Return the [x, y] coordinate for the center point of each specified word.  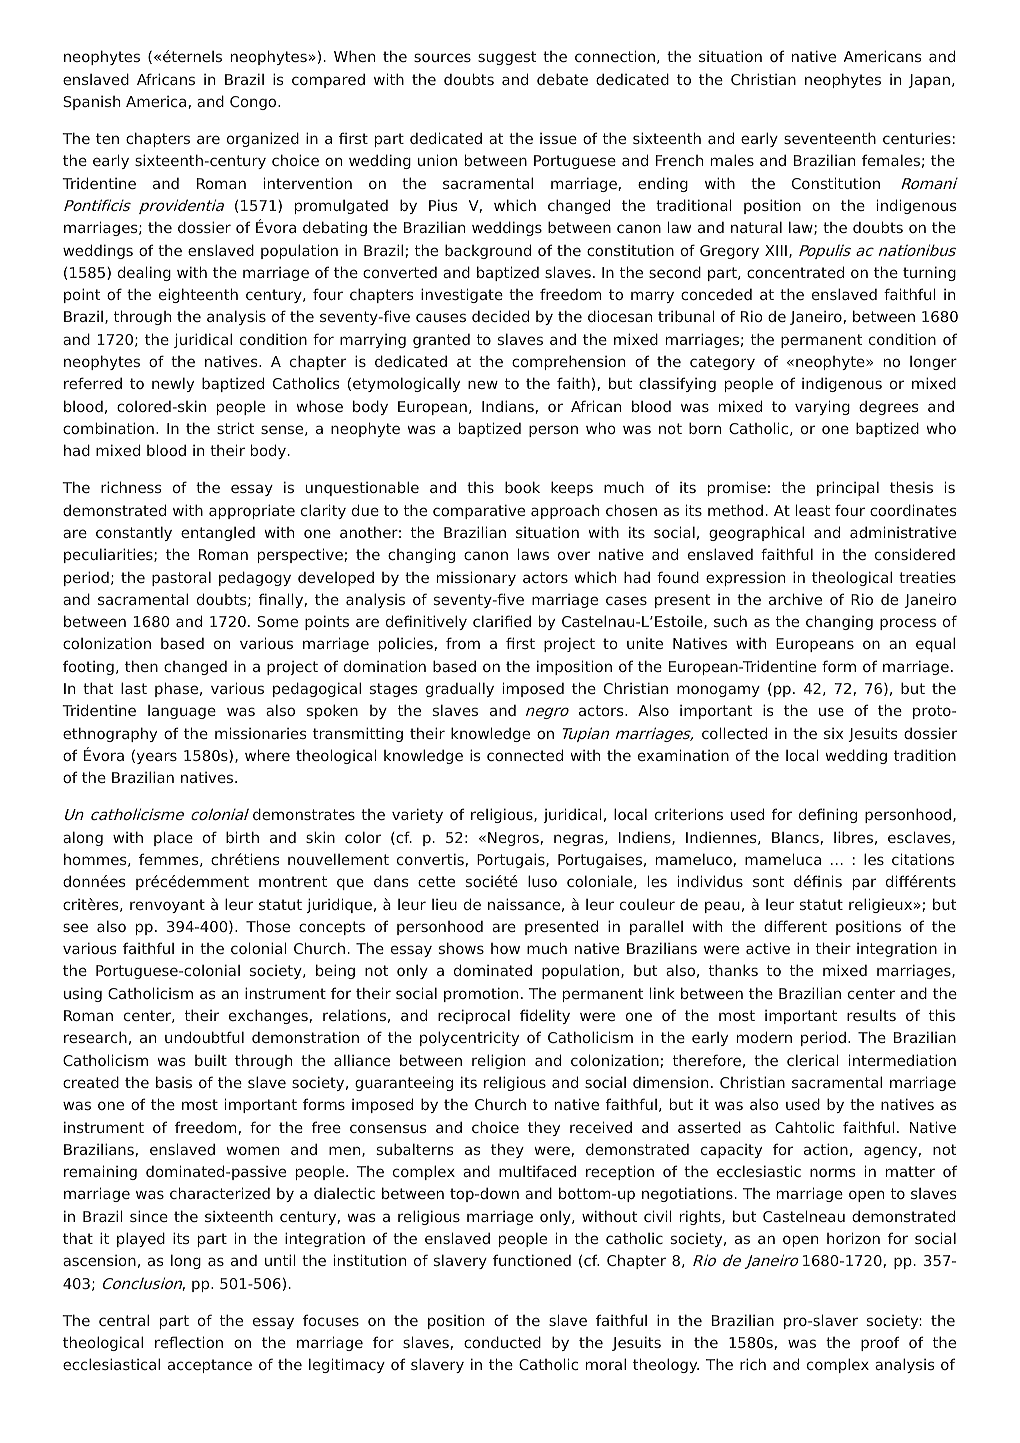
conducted [502, 1342]
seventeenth [830, 138]
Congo [254, 103]
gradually [460, 689]
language [182, 712]
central [124, 1320]
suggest [507, 58]
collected [734, 733]
